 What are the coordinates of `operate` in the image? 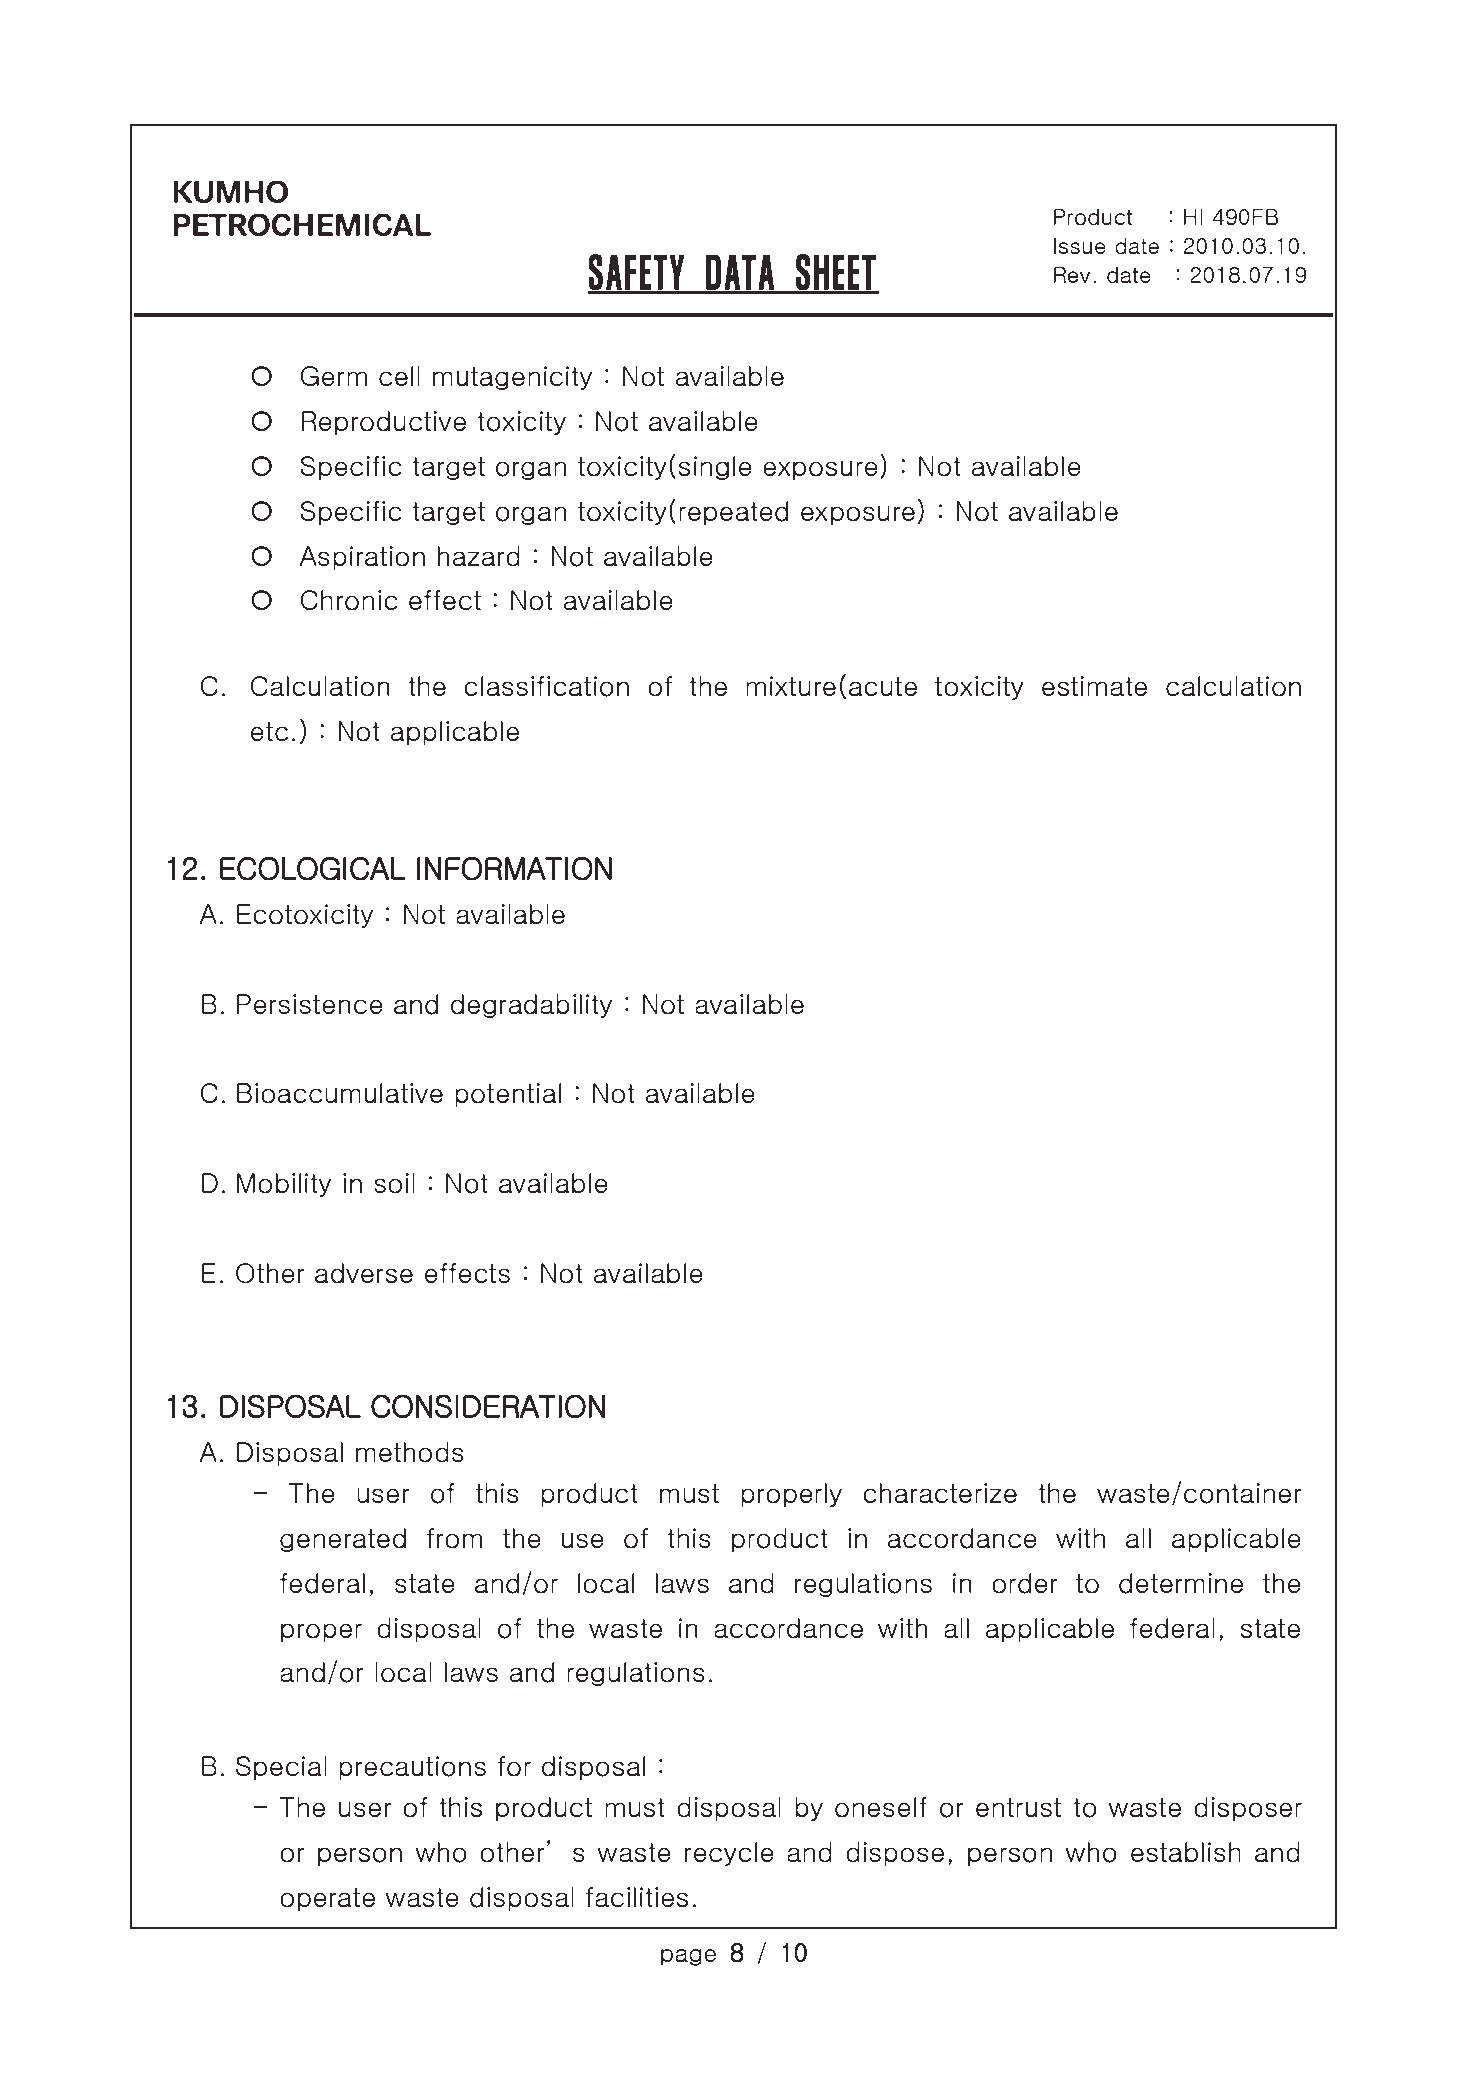 It's located at (327, 1899).
